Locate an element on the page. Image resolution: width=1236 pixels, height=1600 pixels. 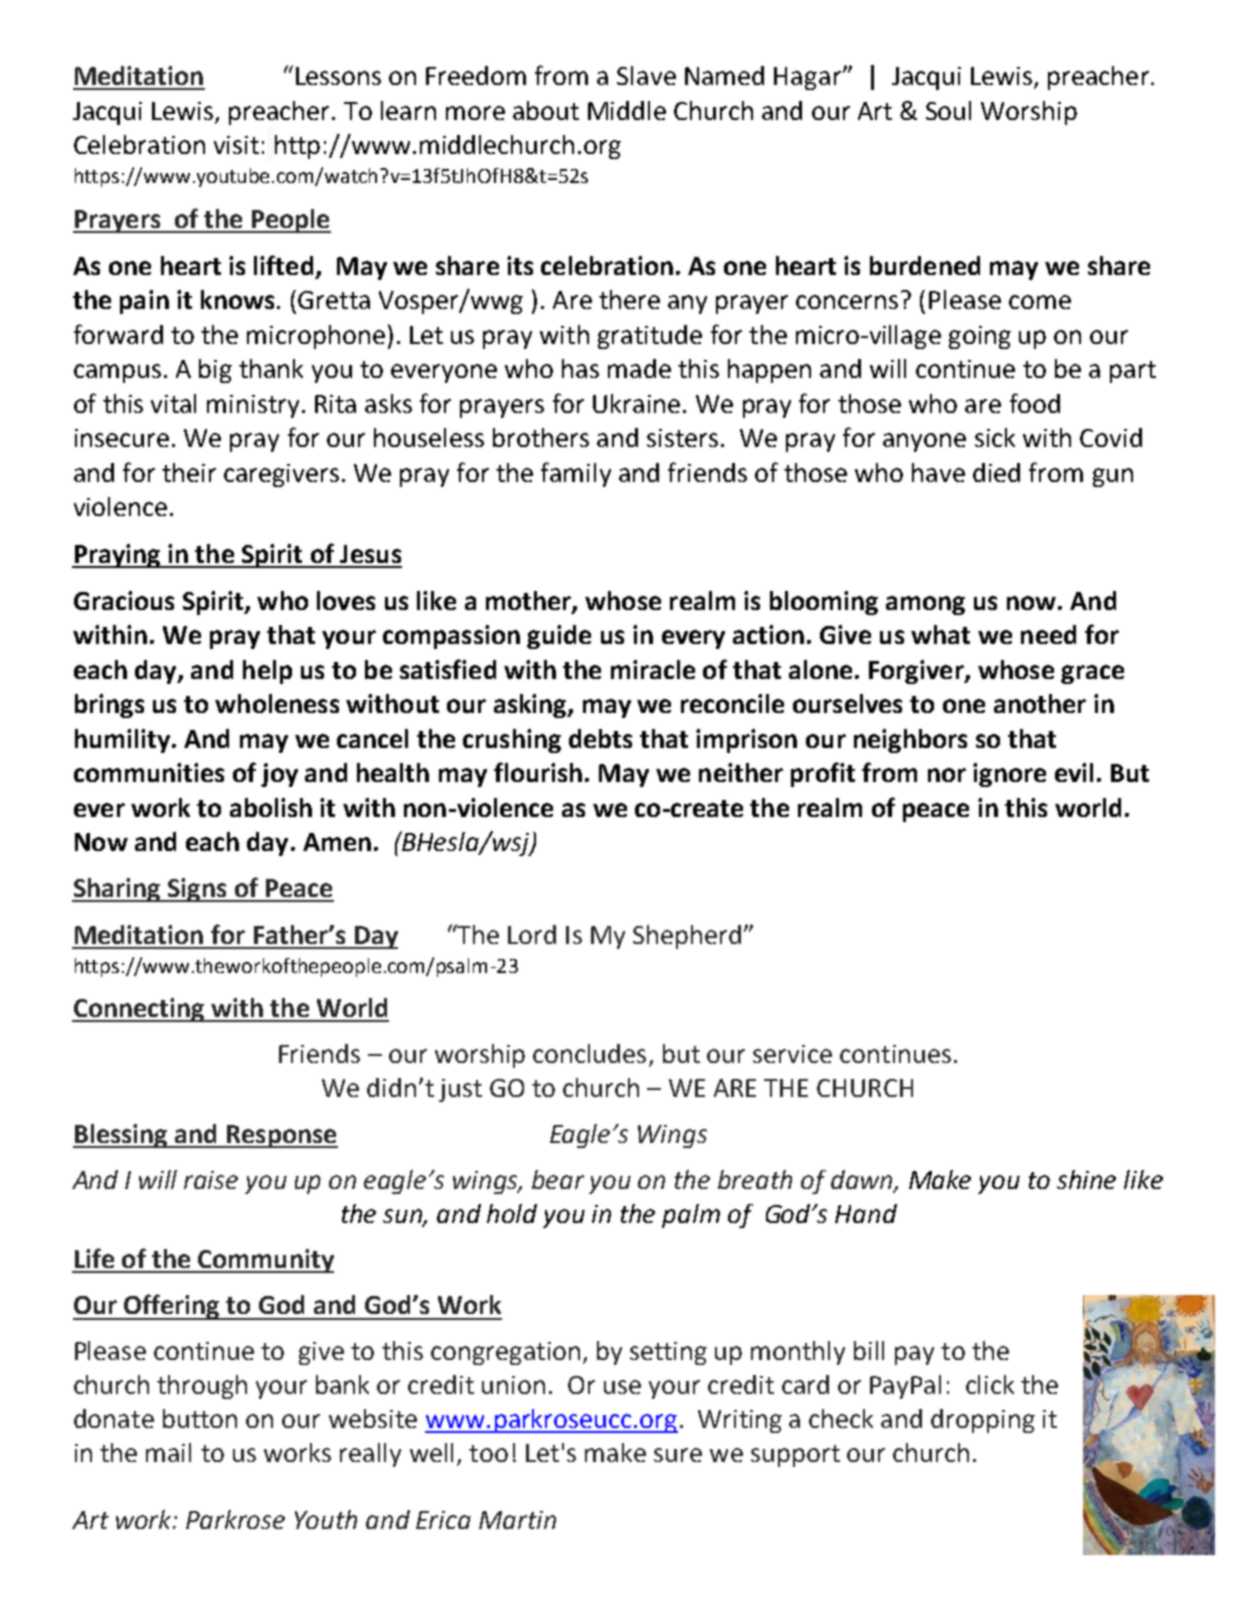
visit is located at coordinates (236, 145).
